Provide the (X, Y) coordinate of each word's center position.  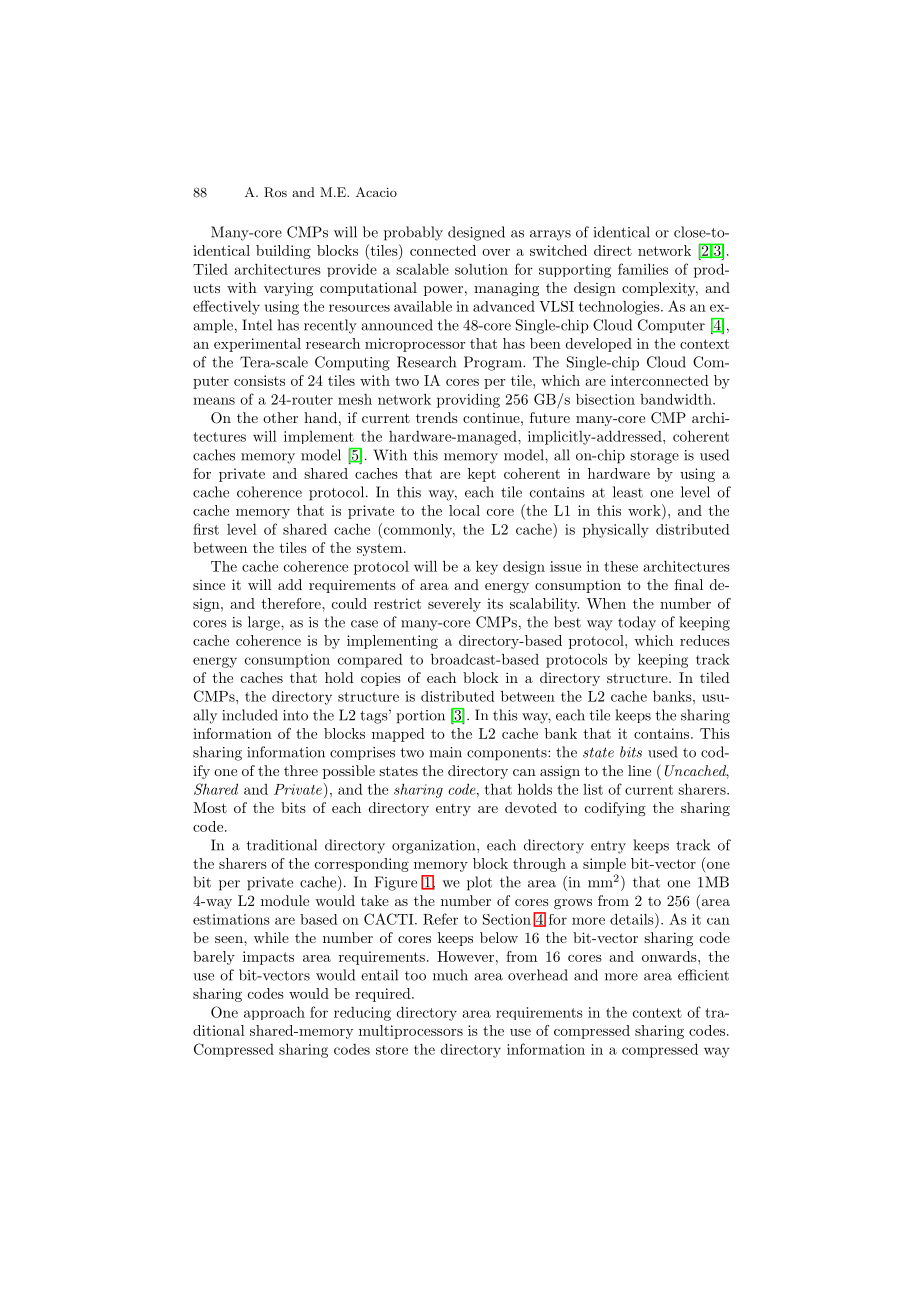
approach (274, 1013)
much (450, 975)
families (643, 269)
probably (413, 233)
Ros (275, 192)
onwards (670, 956)
